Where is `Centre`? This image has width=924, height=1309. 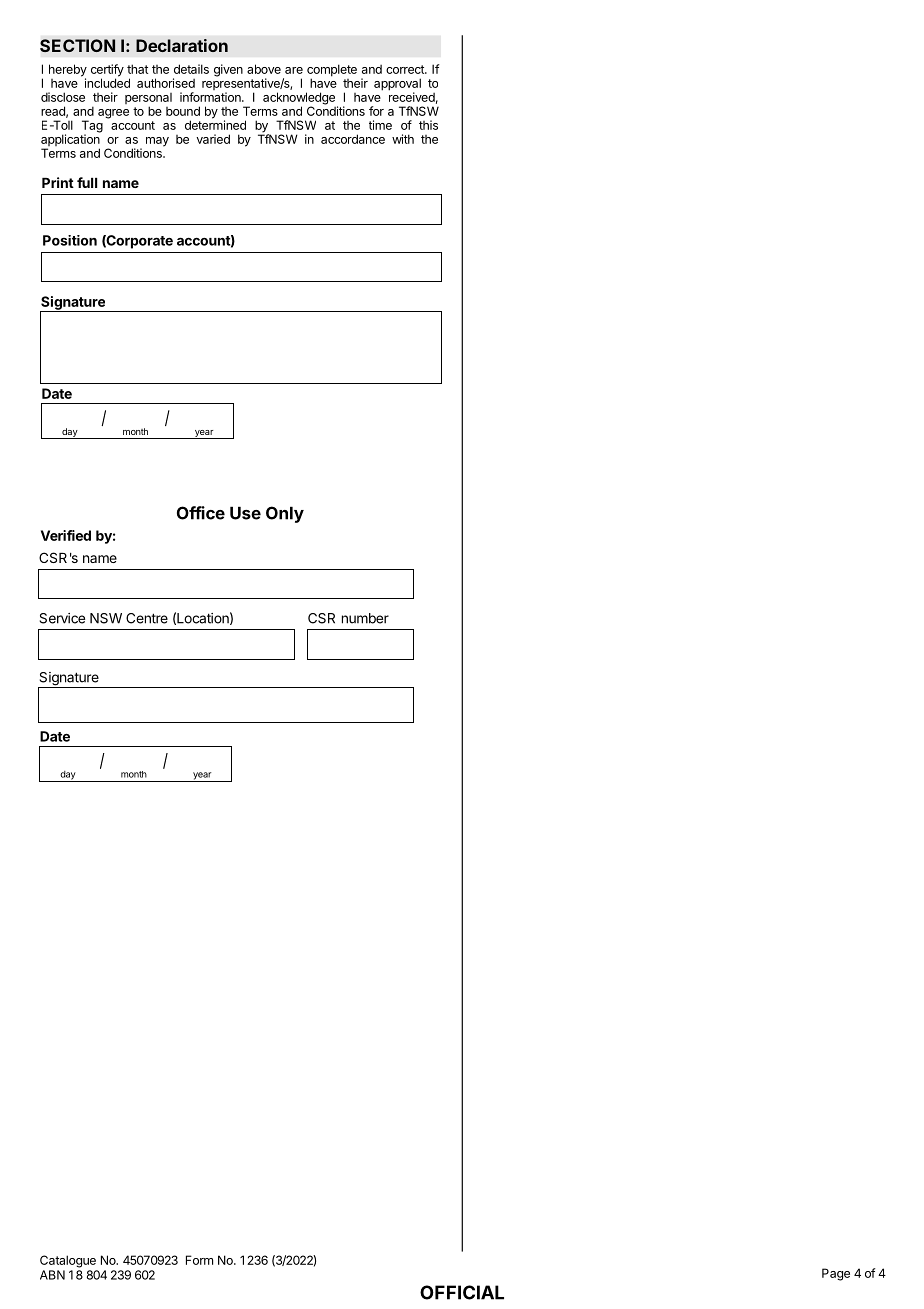 Centre is located at coordinates (147, 618).
